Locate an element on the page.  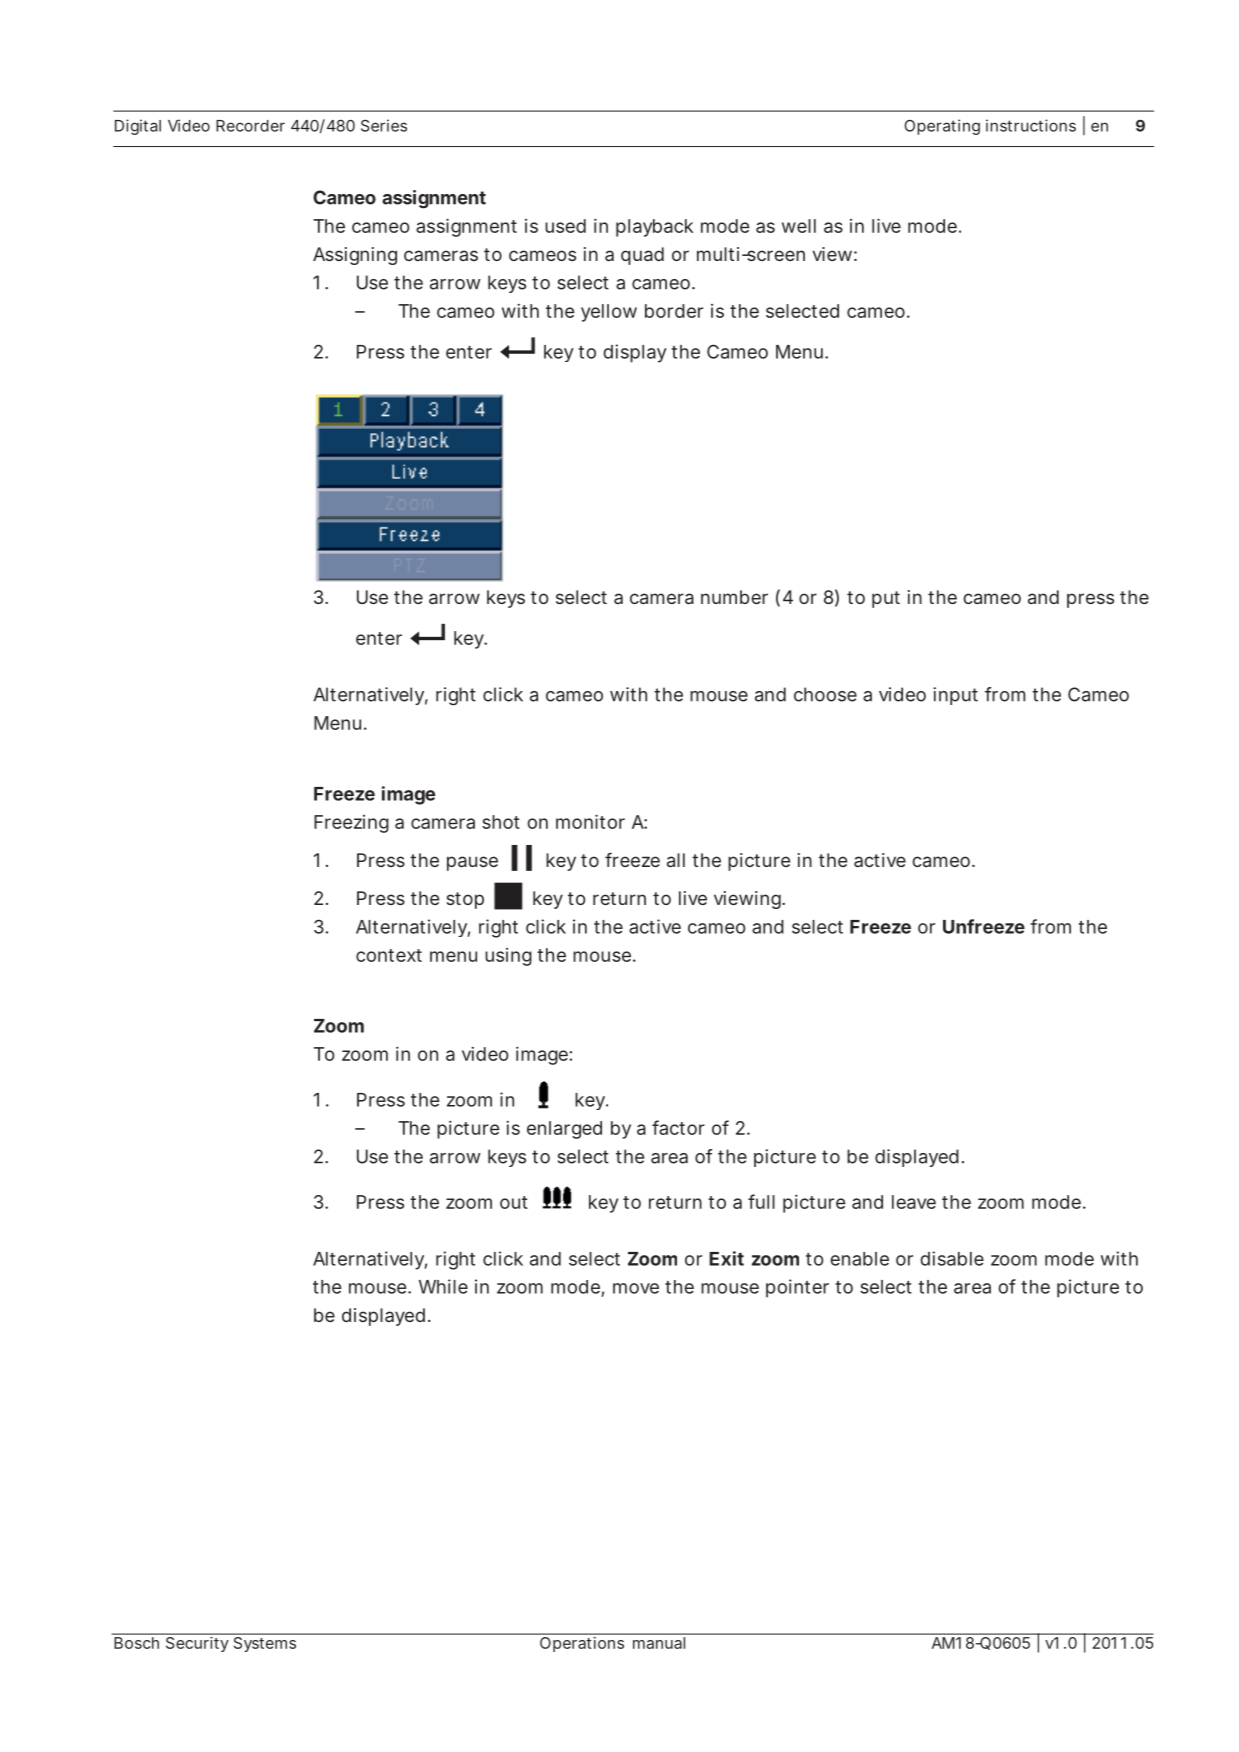
choose is located at coordinates (825, 694).
